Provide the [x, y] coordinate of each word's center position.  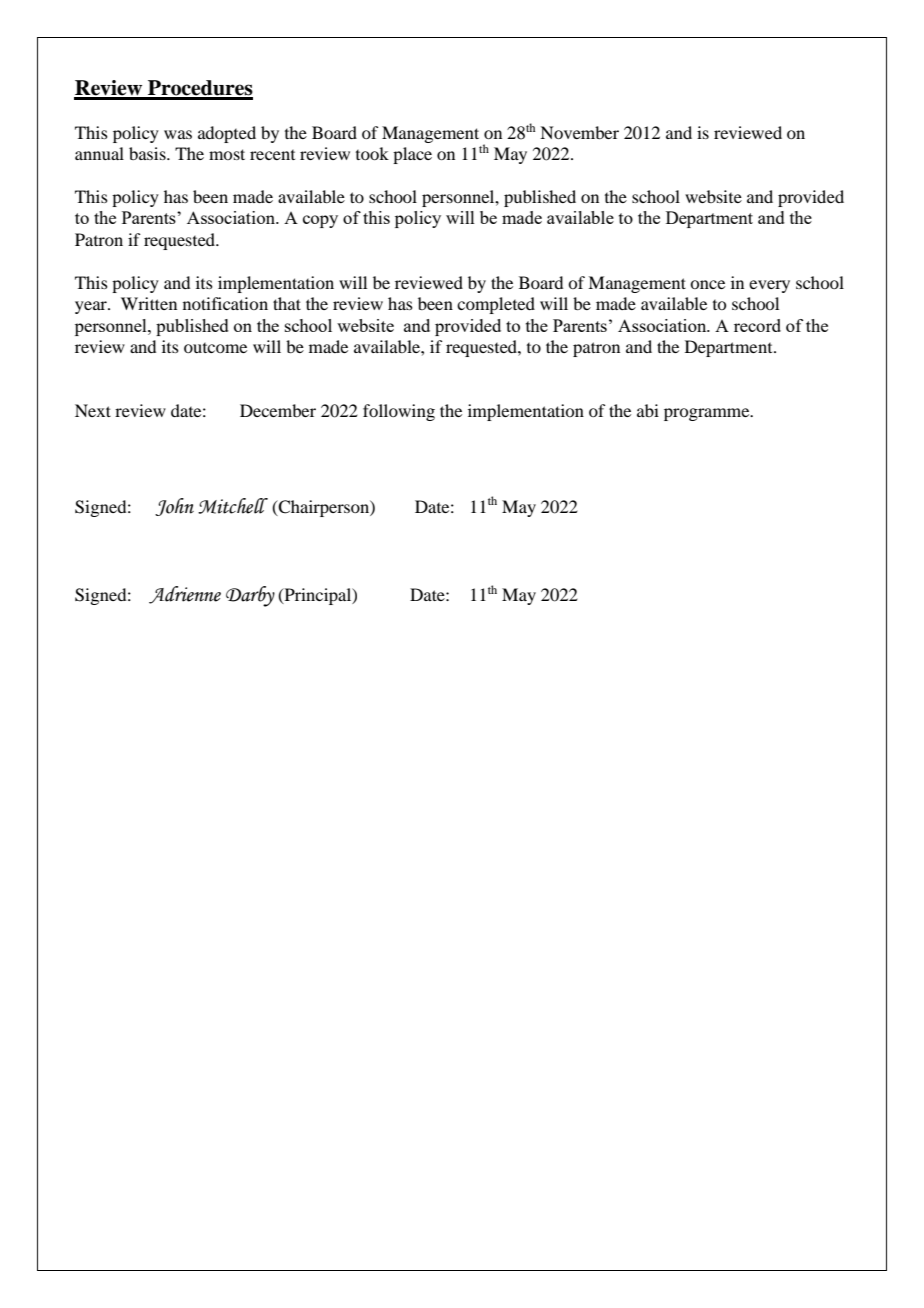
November [579, 132]
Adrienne [185, 595]
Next [93, 410]
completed [496, 305]
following [399, 412]
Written [149, 303]
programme [708, 414]
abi [648, 410]
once [707, 284]
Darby [250, 596]
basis [148, 153]
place [412, 155]
